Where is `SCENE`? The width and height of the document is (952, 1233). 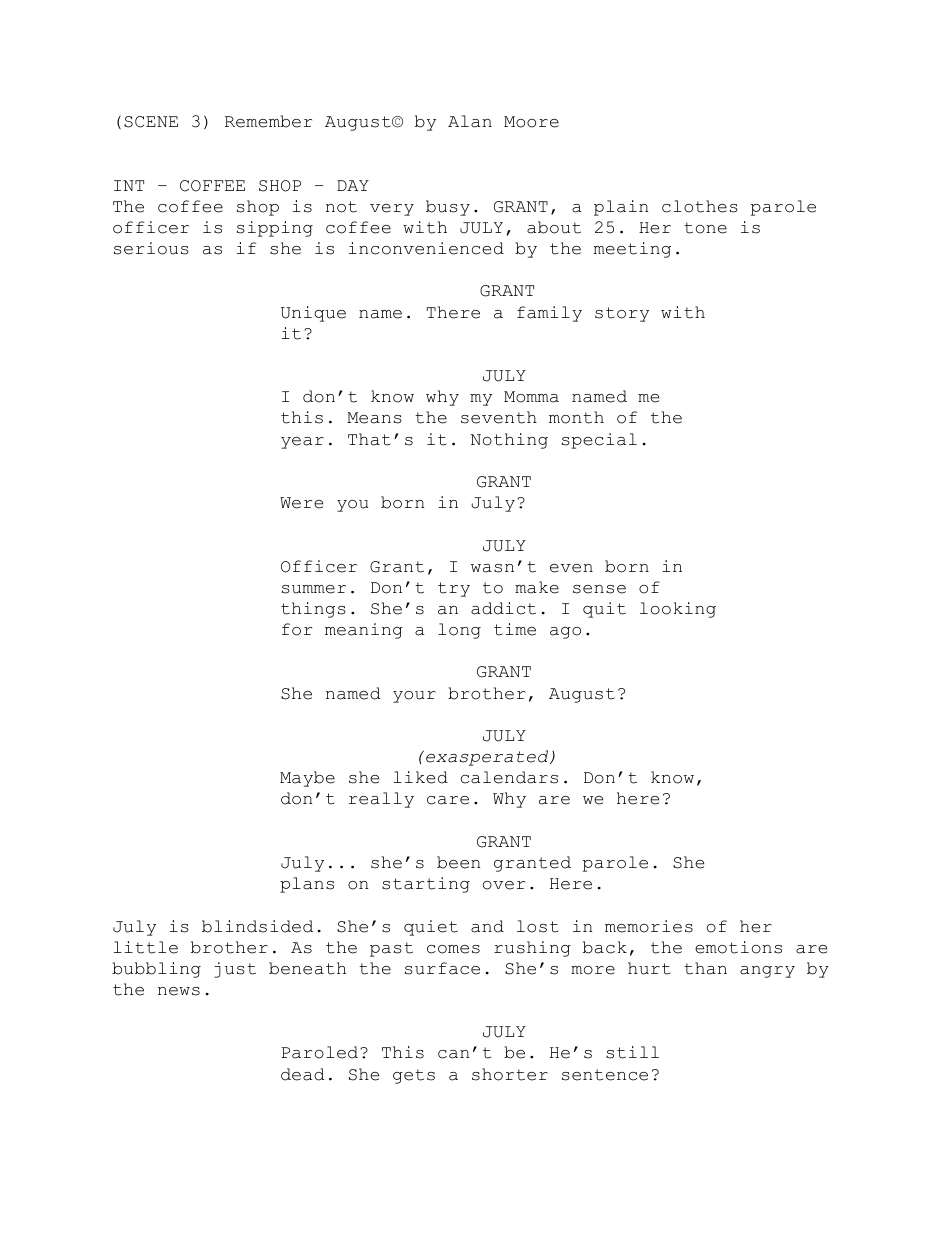
SCENE is located at coordinates (151, 122).
